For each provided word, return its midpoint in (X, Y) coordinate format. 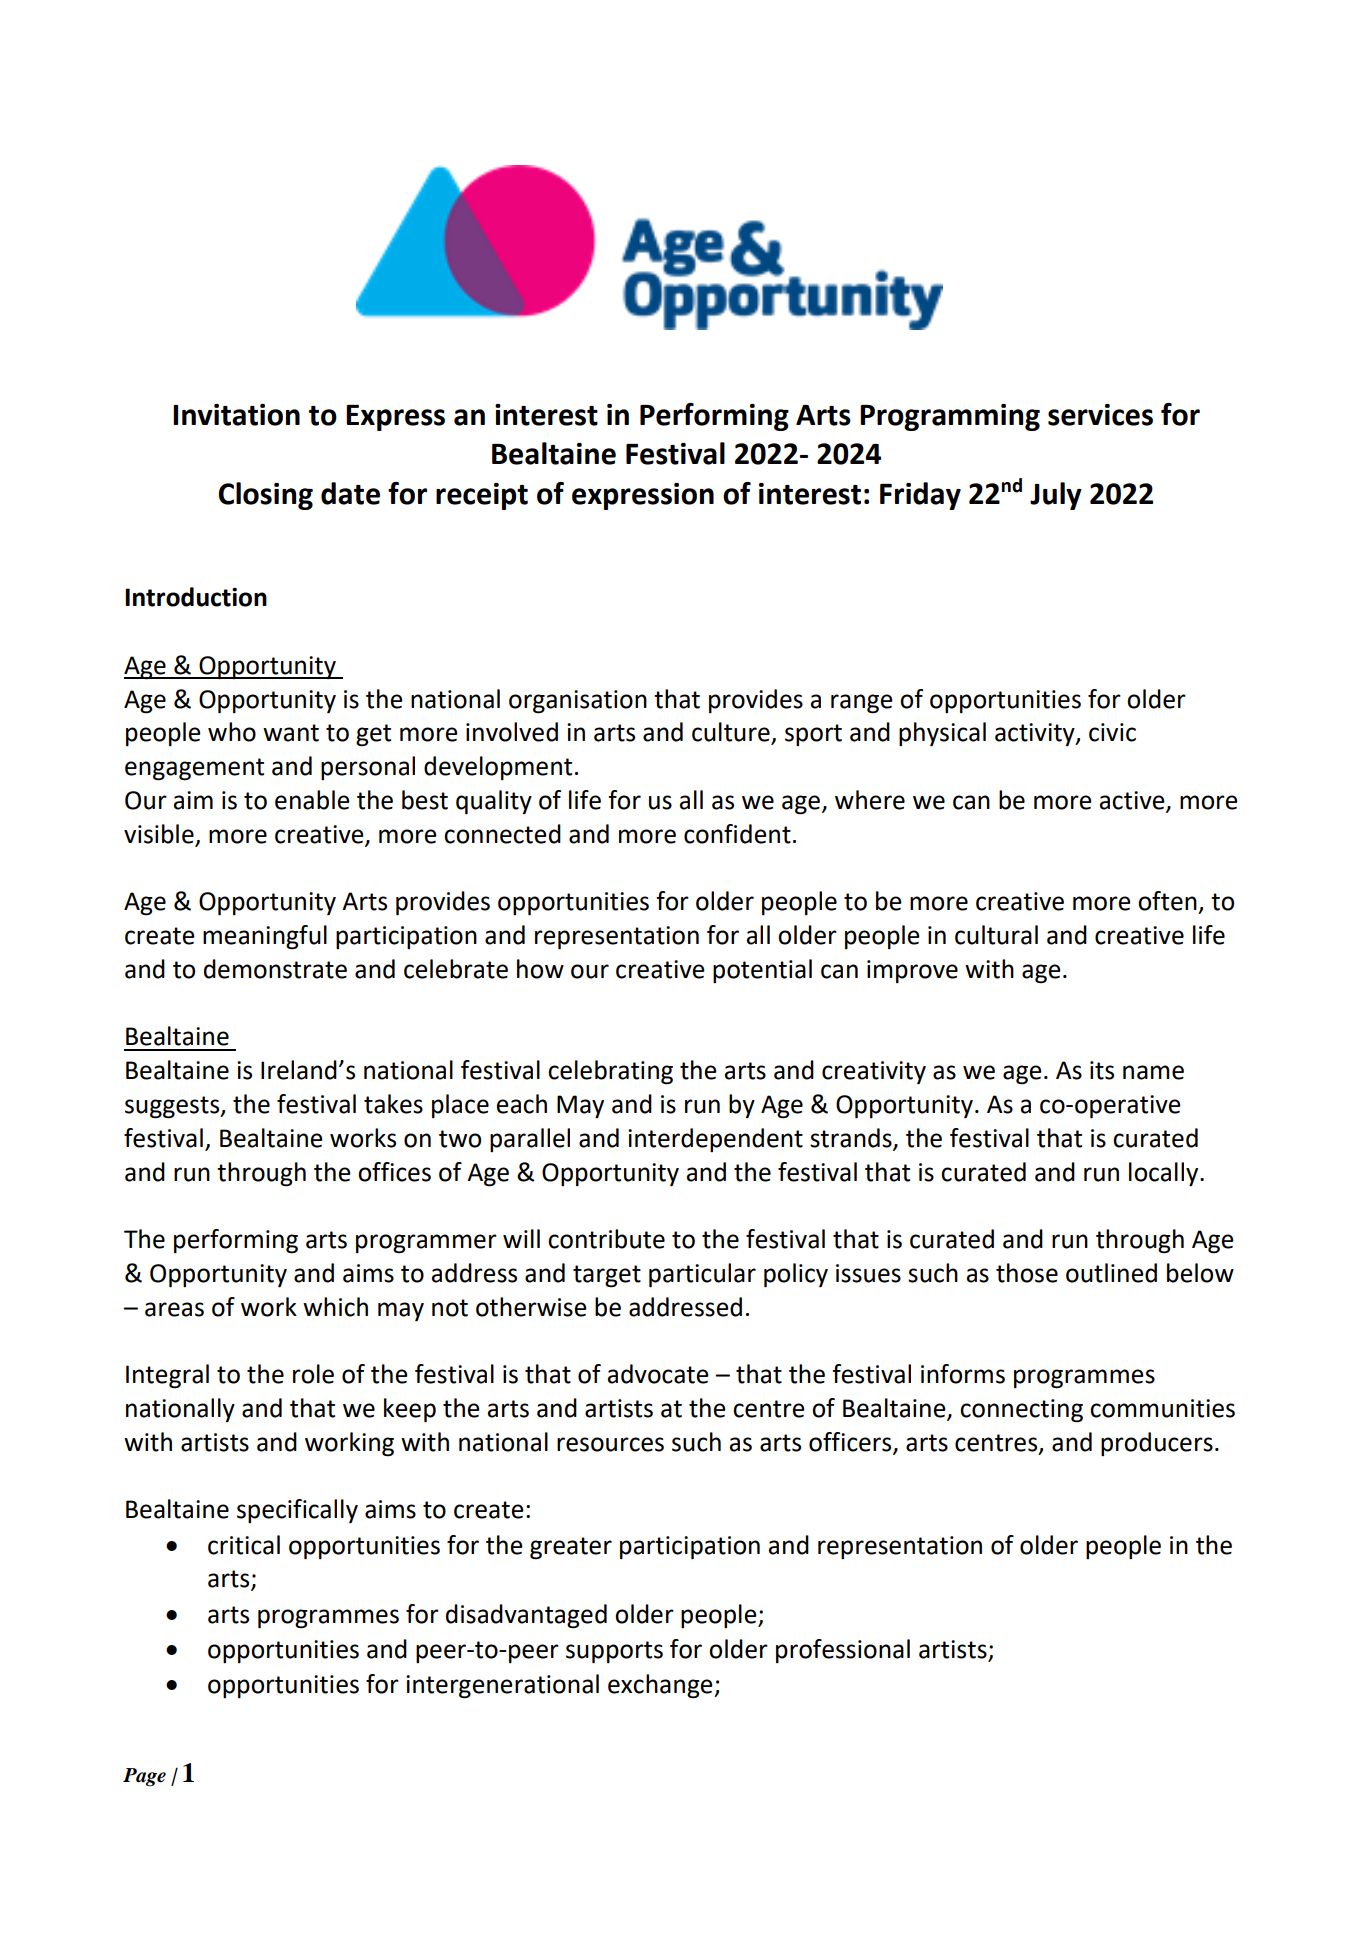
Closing (266, 496)
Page (144, 1777)
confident (737, 834)
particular (702, 1275)
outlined (1111, 1273)
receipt (482, 496)
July (1056, 496)
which (335, 1307)
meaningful (265, 937)
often (1167, 901)
